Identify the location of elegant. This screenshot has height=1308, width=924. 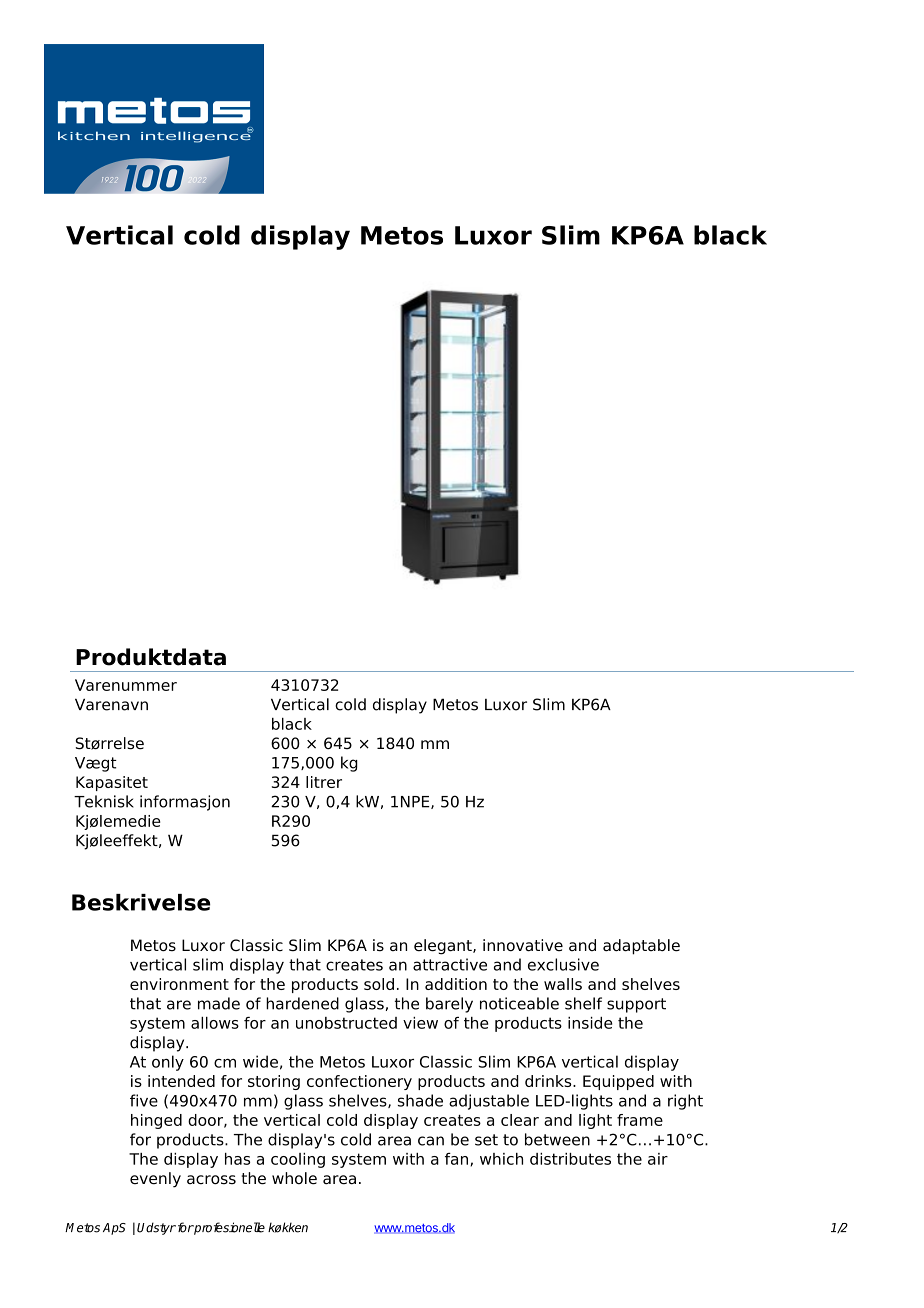
(444, 947).
